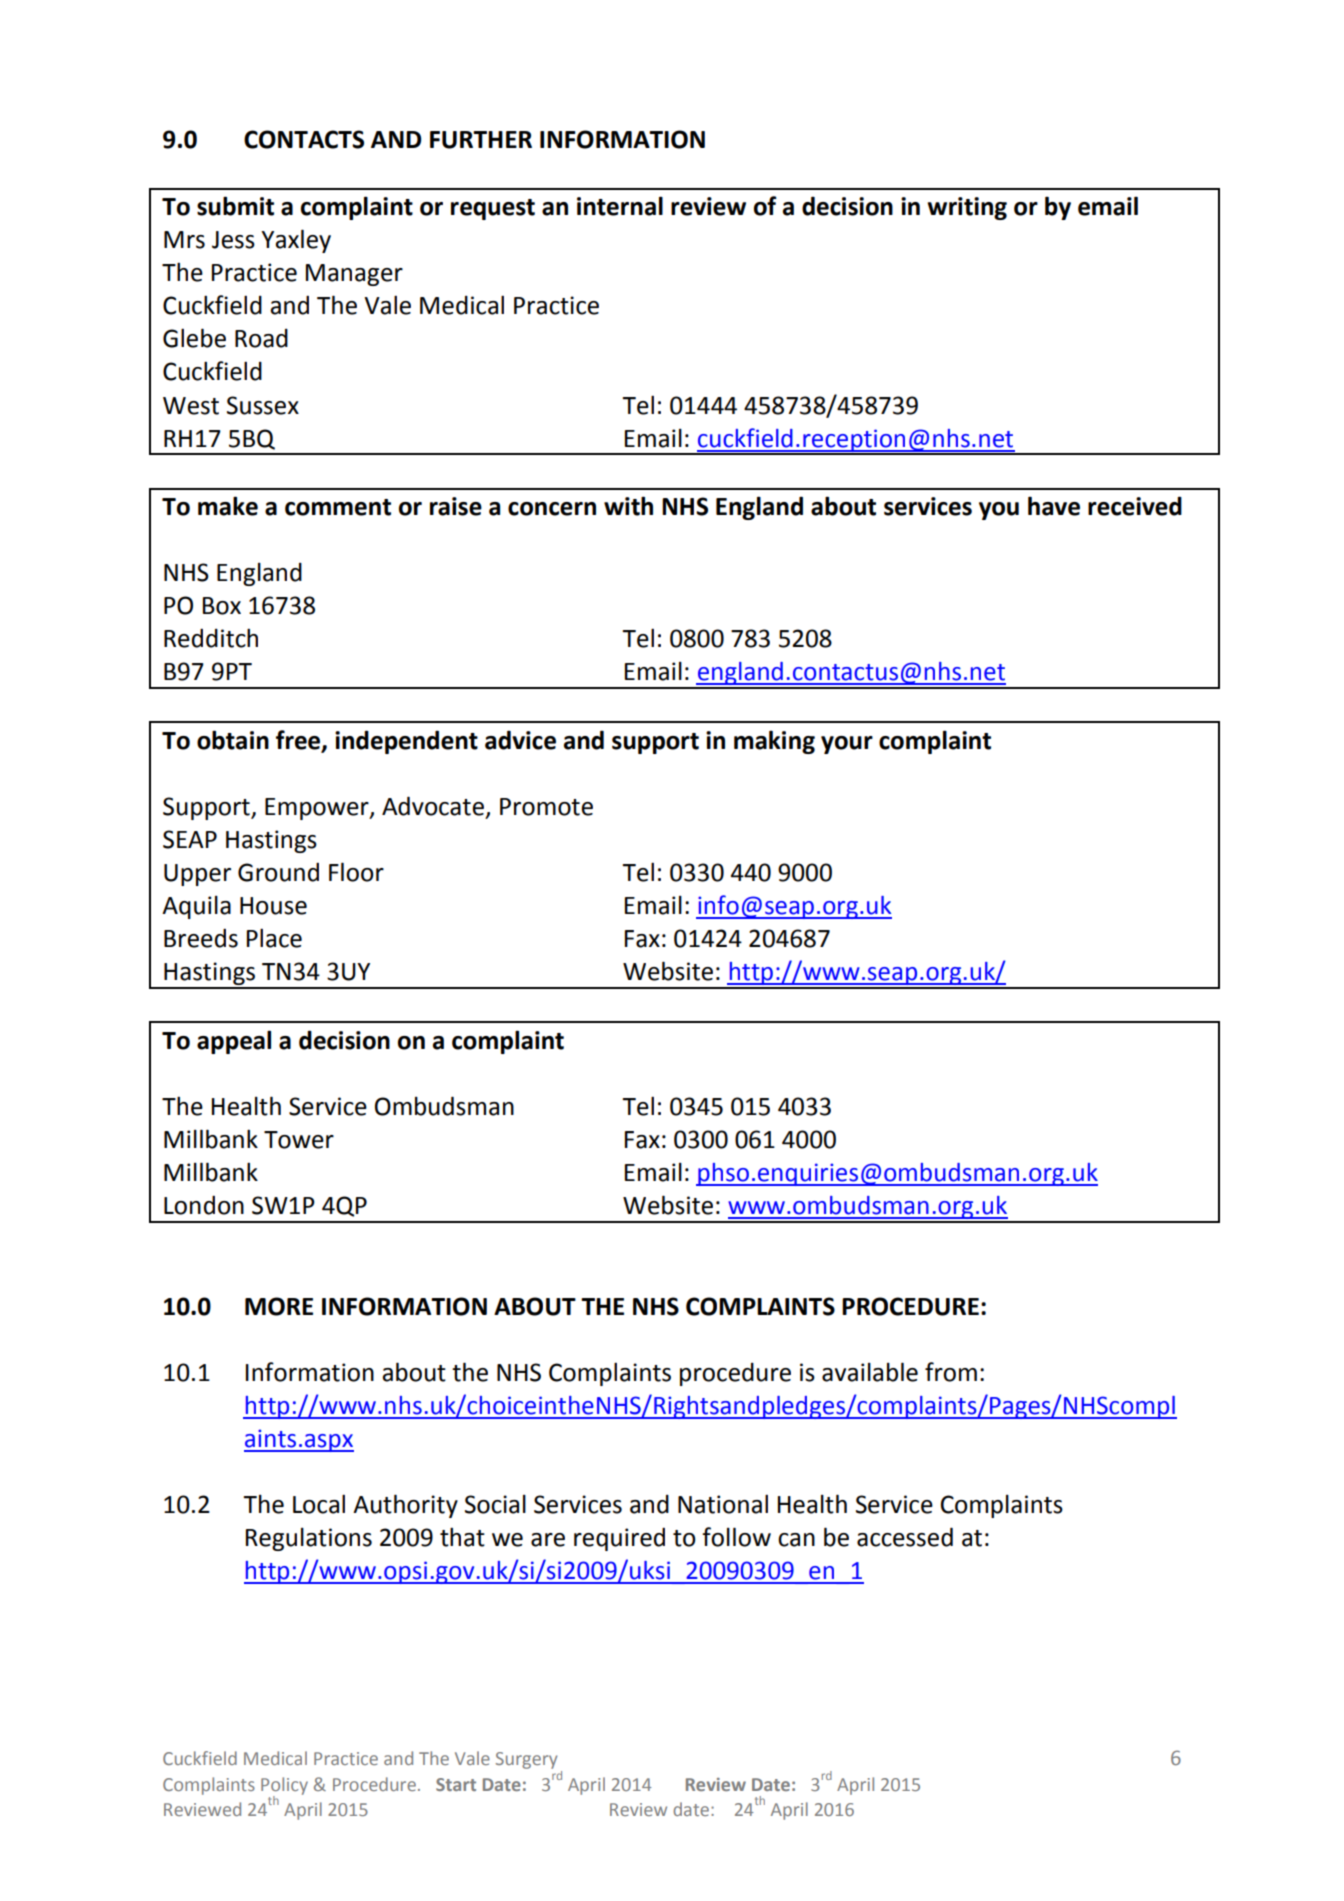 This page has height=1901, width=1344. Describe the element at coordinates (967, 208) in the page. I see `writing` at that location.
